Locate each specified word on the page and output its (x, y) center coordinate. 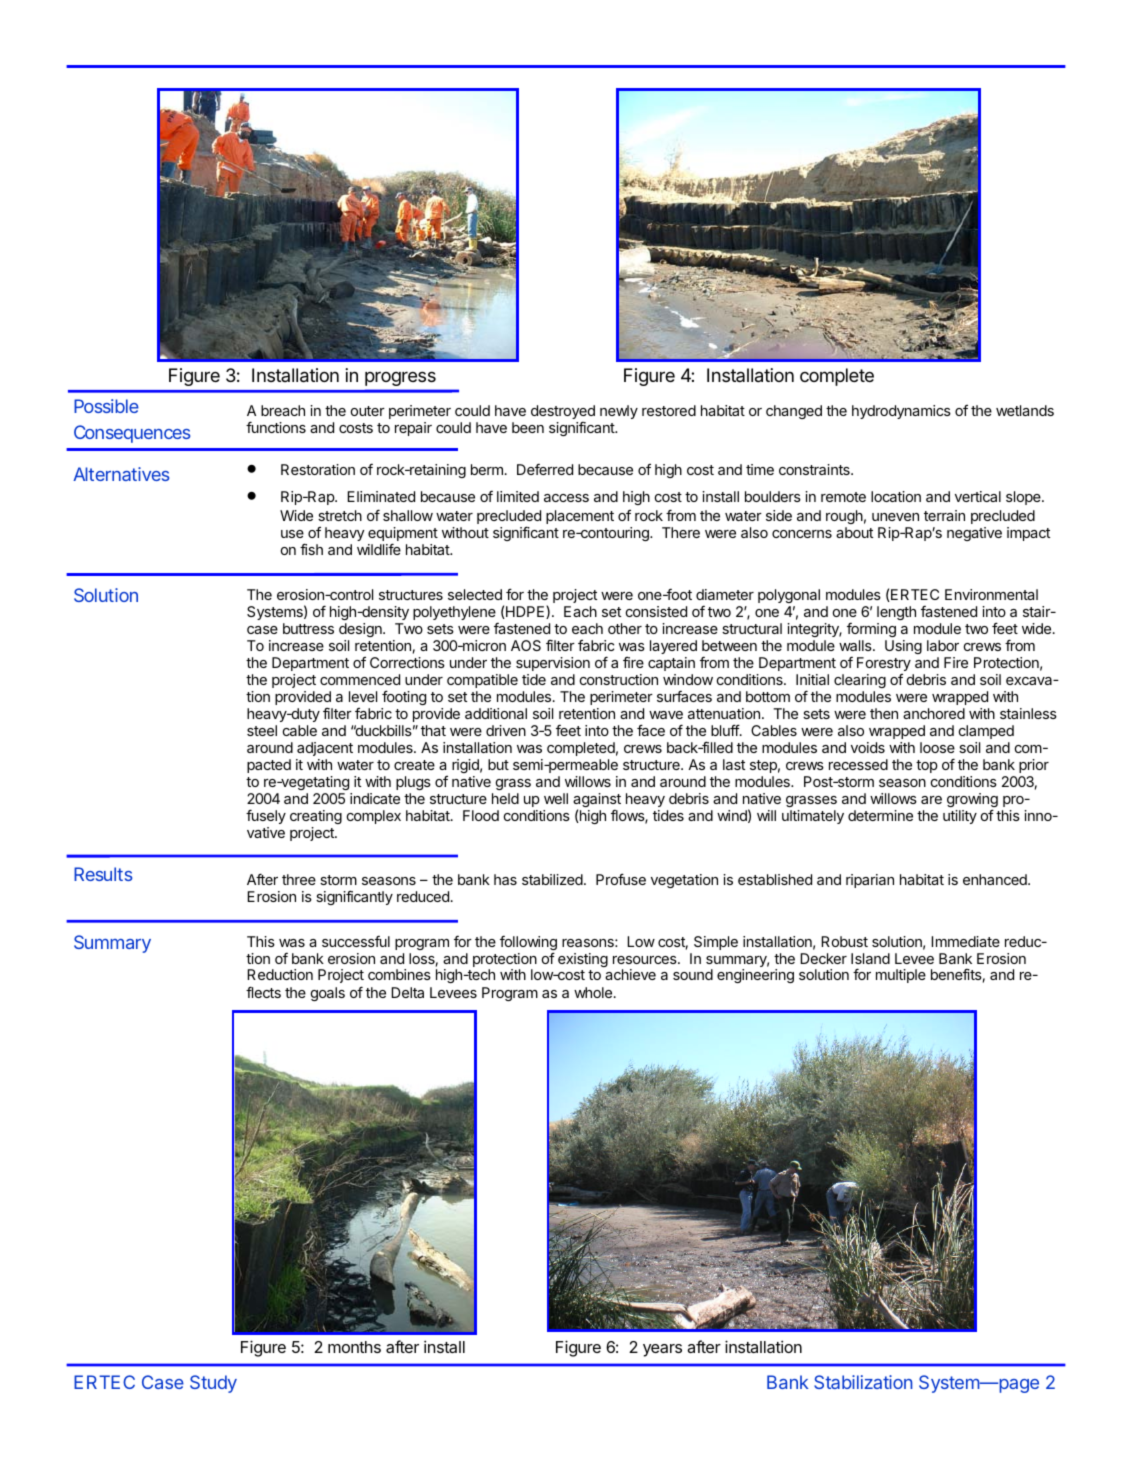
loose (937, 747)
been (528, 427)
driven (506, 730)
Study (213, 1384)
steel (262, 730)
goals (328, 994)
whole (594, 992)
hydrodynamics (901, 412)
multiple (901, 976)
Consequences (132, 434)
